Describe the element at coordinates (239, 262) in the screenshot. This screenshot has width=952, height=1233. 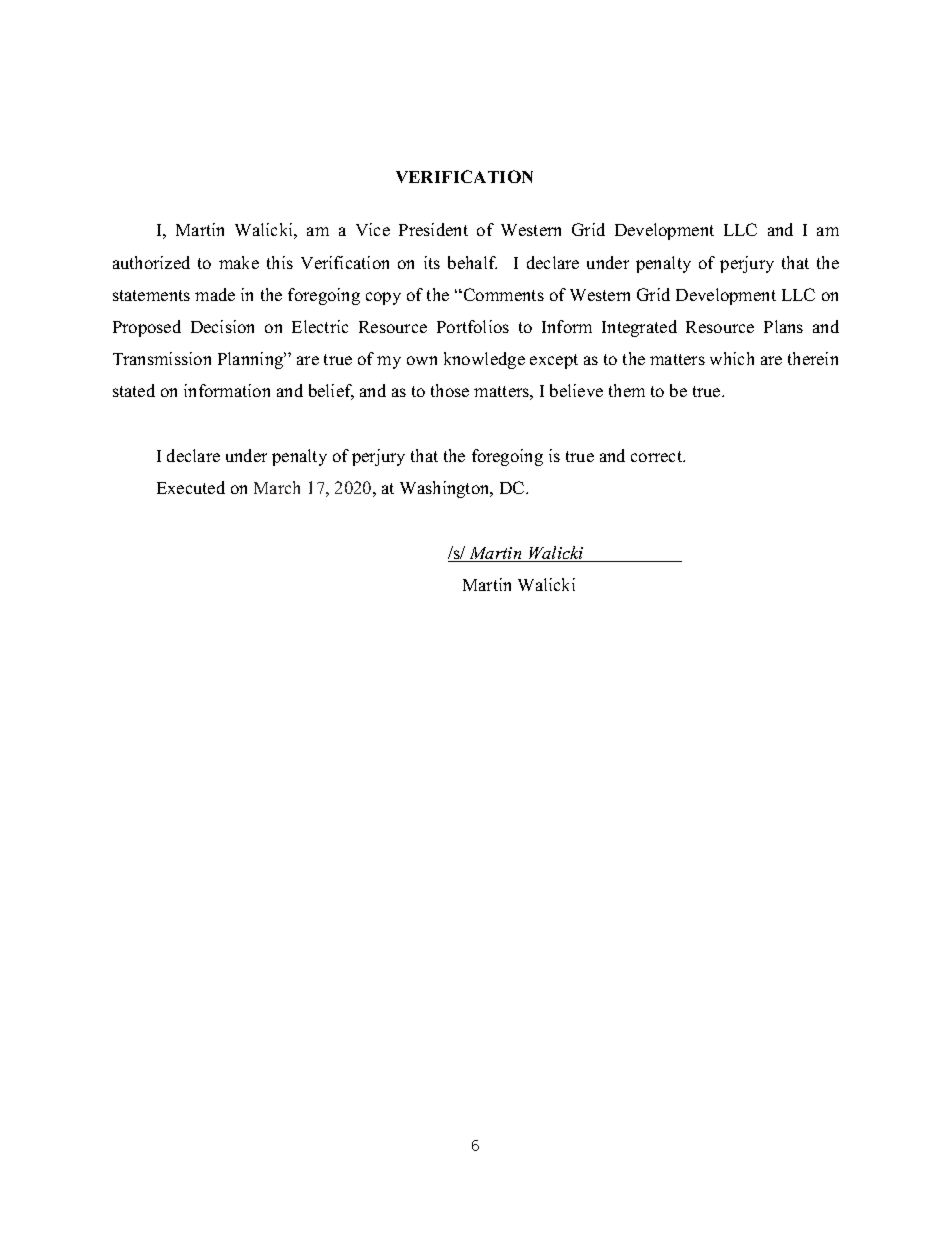
I see `make` at that location.
